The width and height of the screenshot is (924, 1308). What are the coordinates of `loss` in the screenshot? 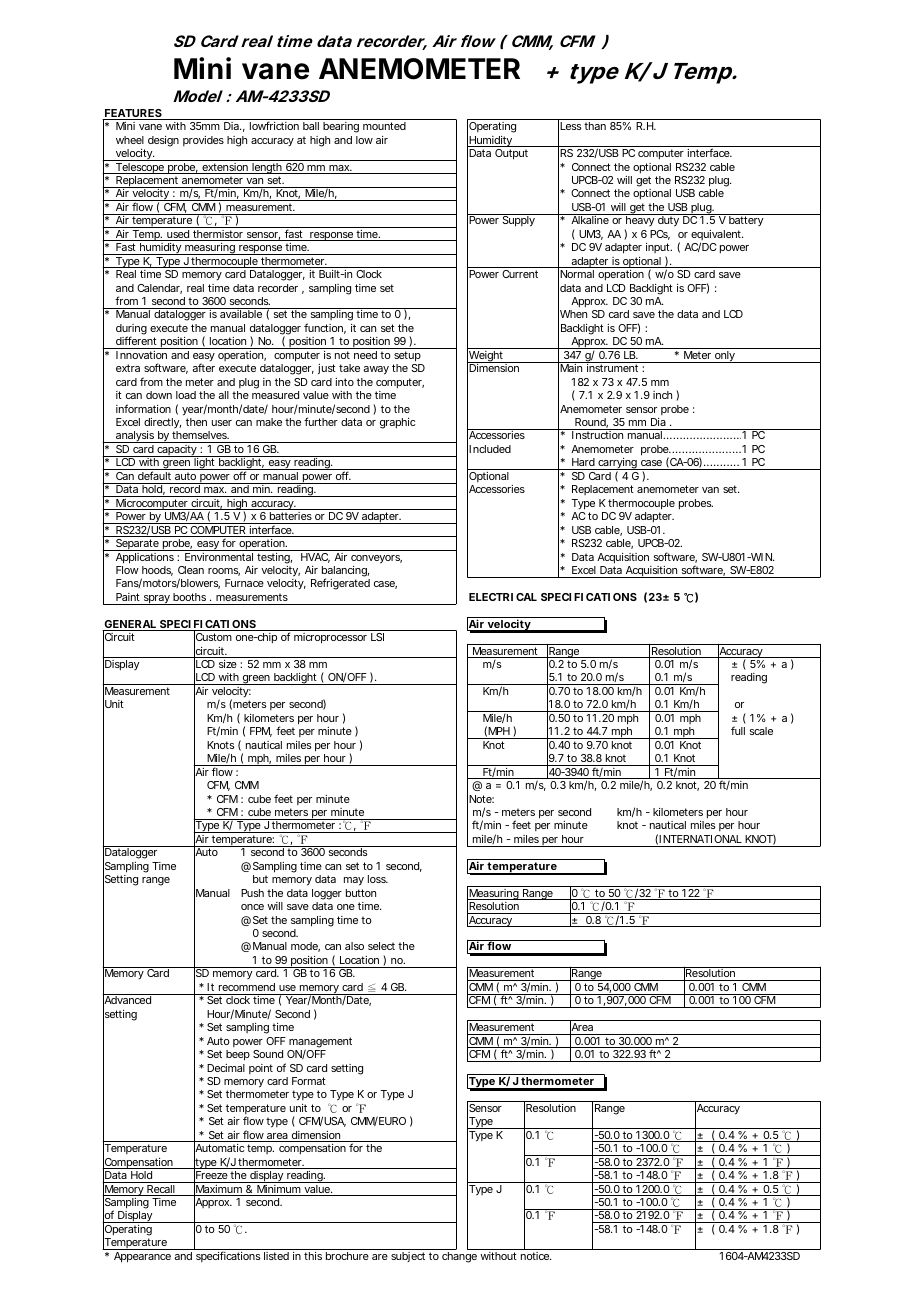 It's located at (378, 879).
